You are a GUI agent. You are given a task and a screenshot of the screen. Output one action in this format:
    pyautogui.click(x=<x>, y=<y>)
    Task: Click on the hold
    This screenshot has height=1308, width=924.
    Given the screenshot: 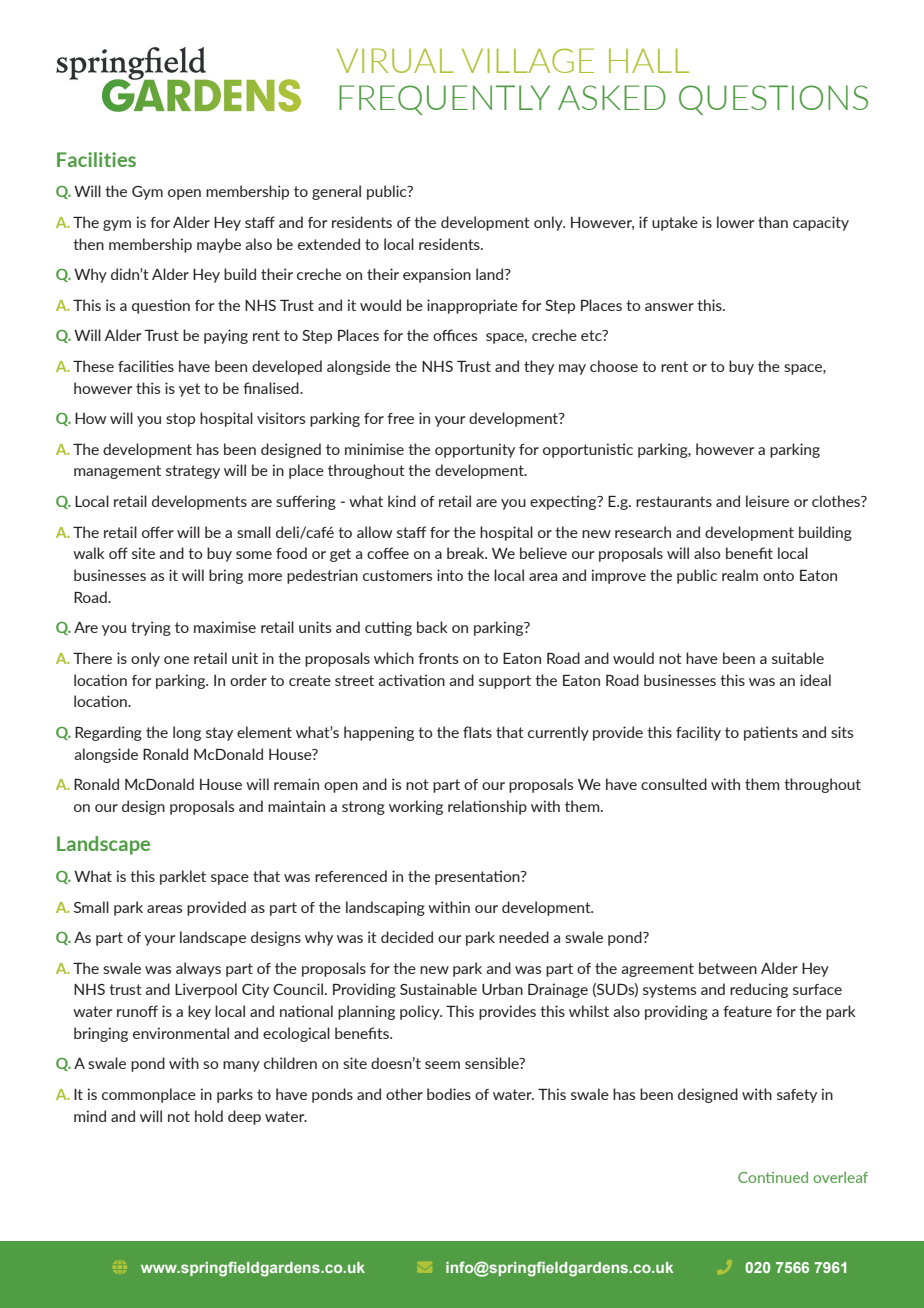 What is the action you would take?
    pyautogui.click(x=209, y=1116)
